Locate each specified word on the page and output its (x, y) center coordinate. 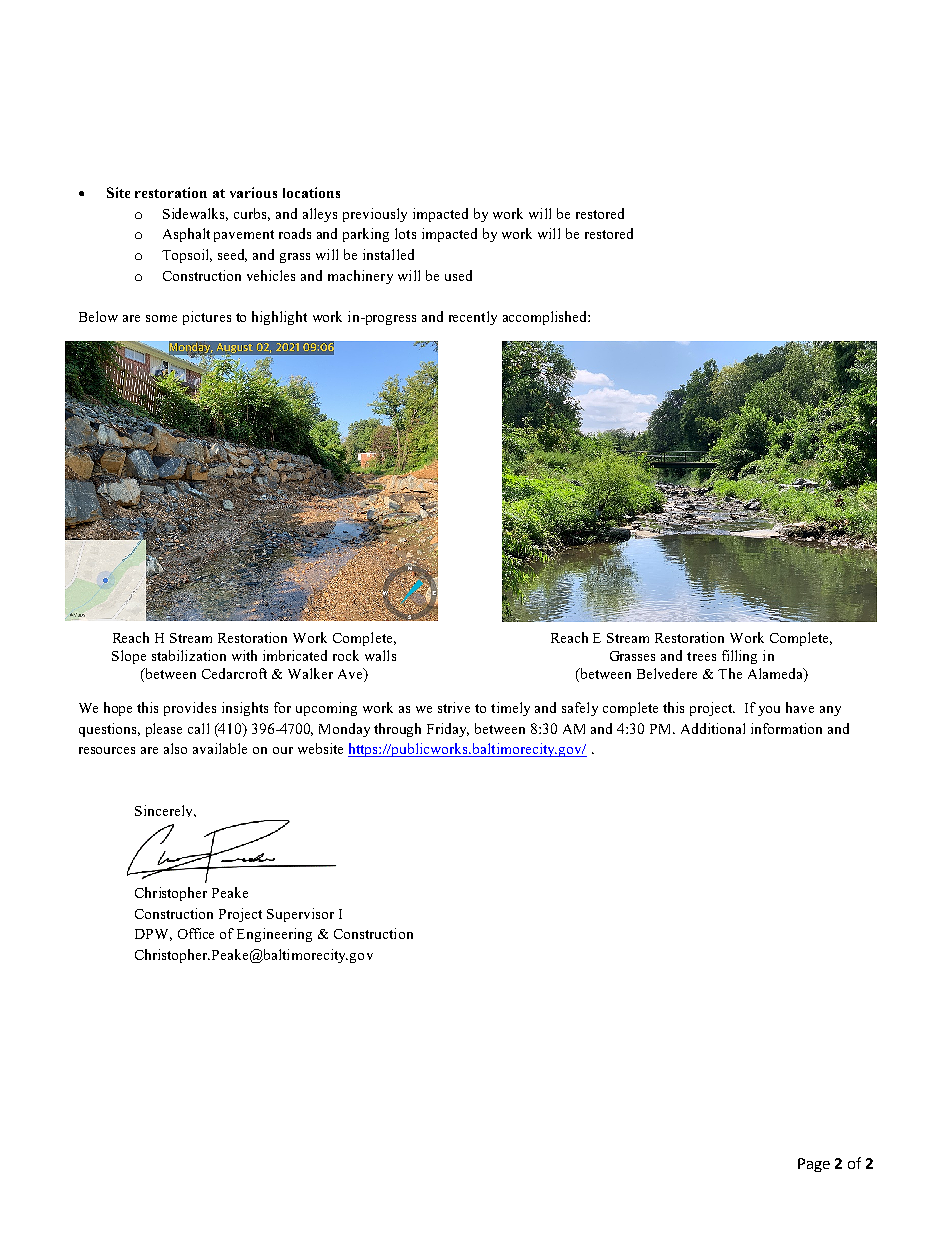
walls (380, 655)
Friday (448, 730)
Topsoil (187, 256)
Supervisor (300, 915)
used (458, 275)
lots (405, 233)
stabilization (189, 655)
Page (814, 1165)
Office (196, 933)
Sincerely (165, 811)
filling (739, 657)
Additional (713, 728)
